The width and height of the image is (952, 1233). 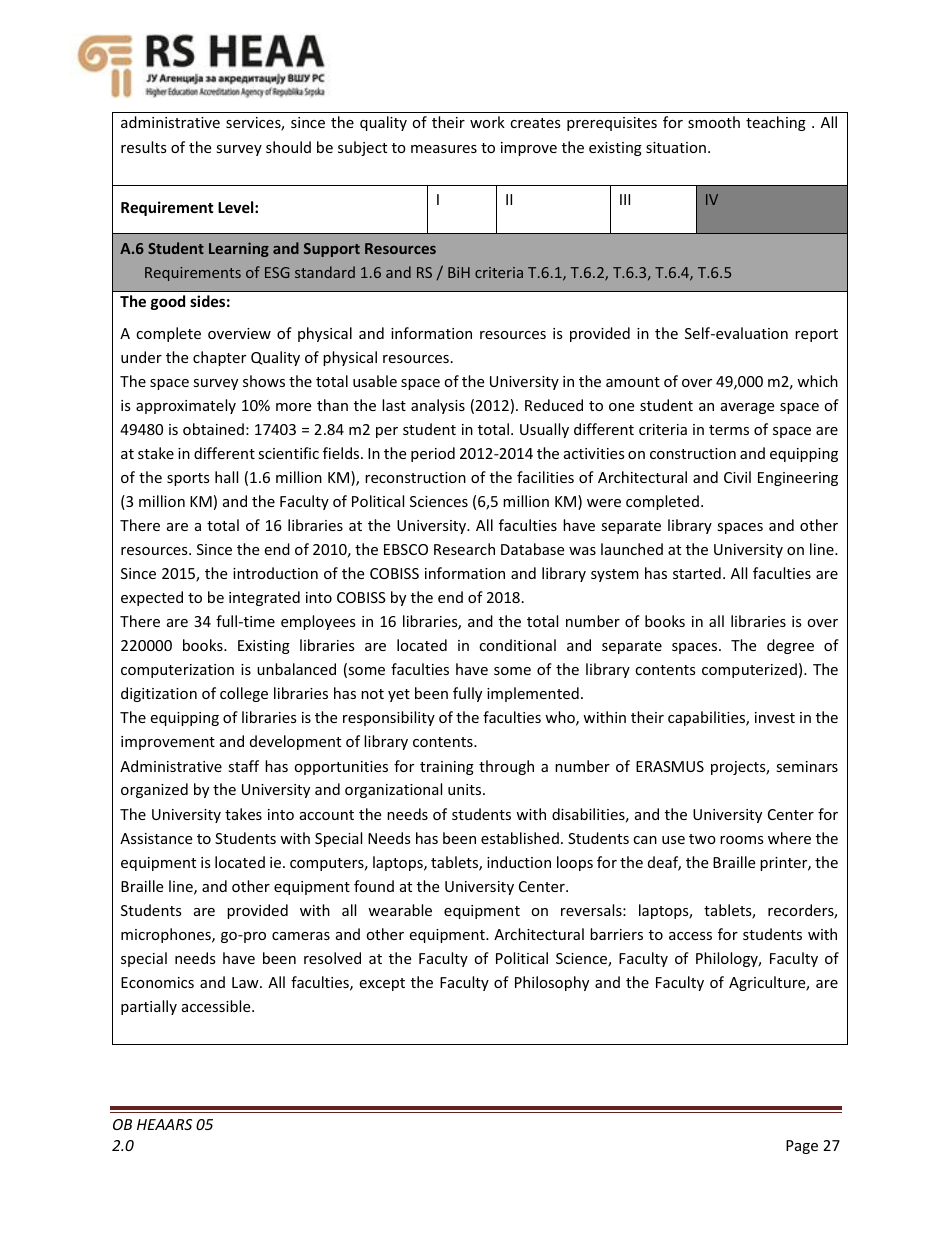 I want to click on hall, so click(x=226, y=477).
